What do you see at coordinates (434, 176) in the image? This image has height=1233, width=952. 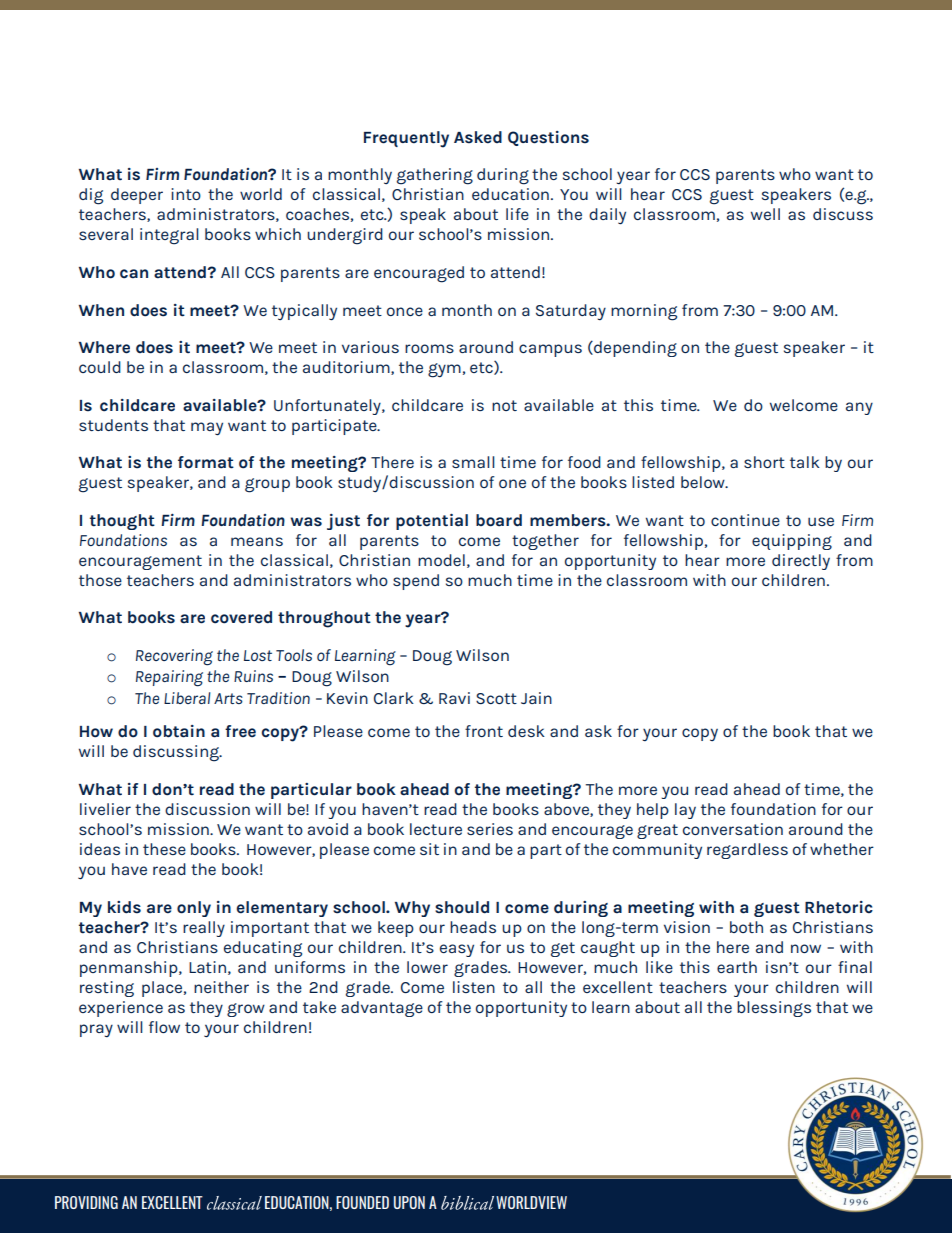 I see `gathering` at bounding box center [434, 176].
